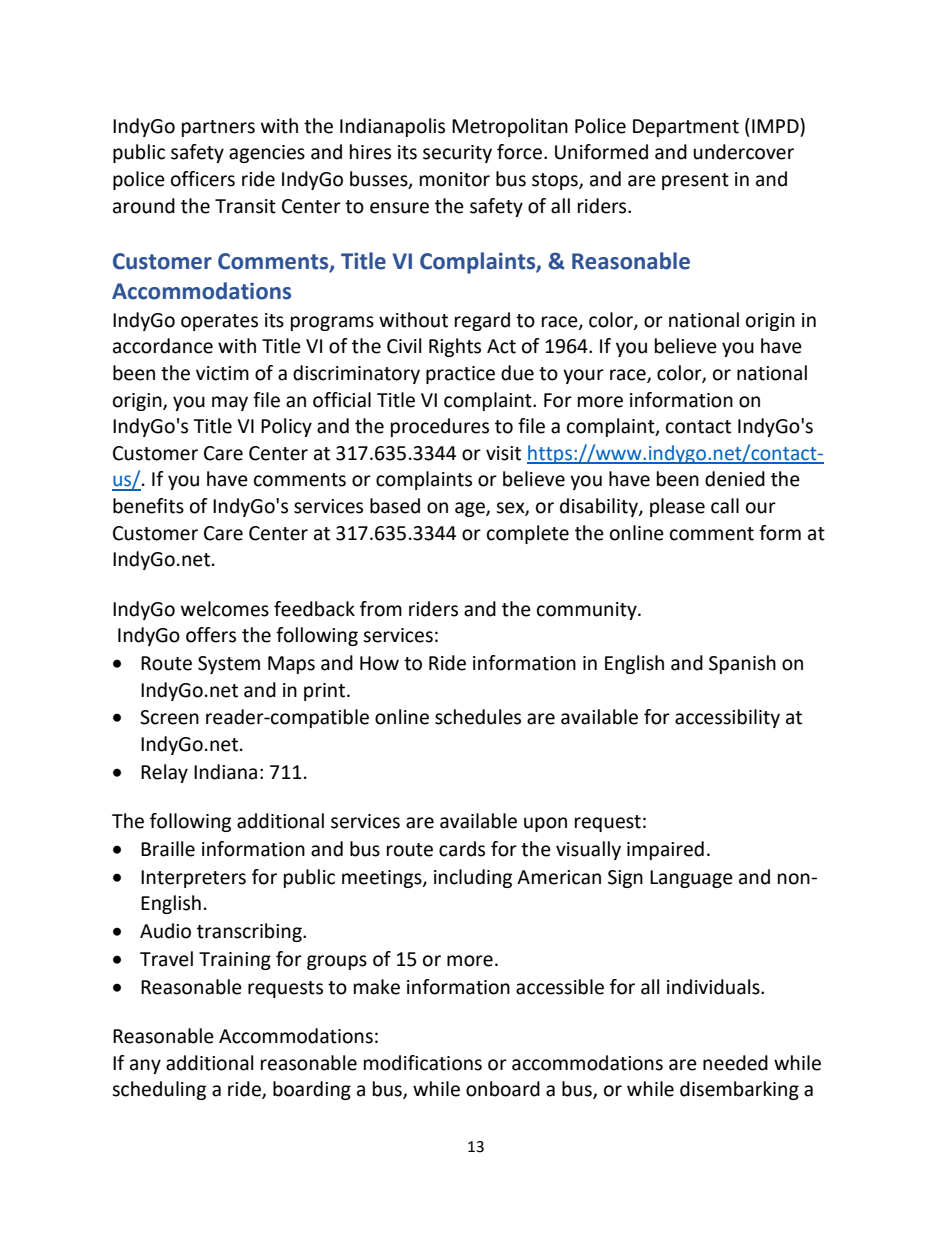 The image size is (952, 1233). I want to click on Department, so click(686, 128).
